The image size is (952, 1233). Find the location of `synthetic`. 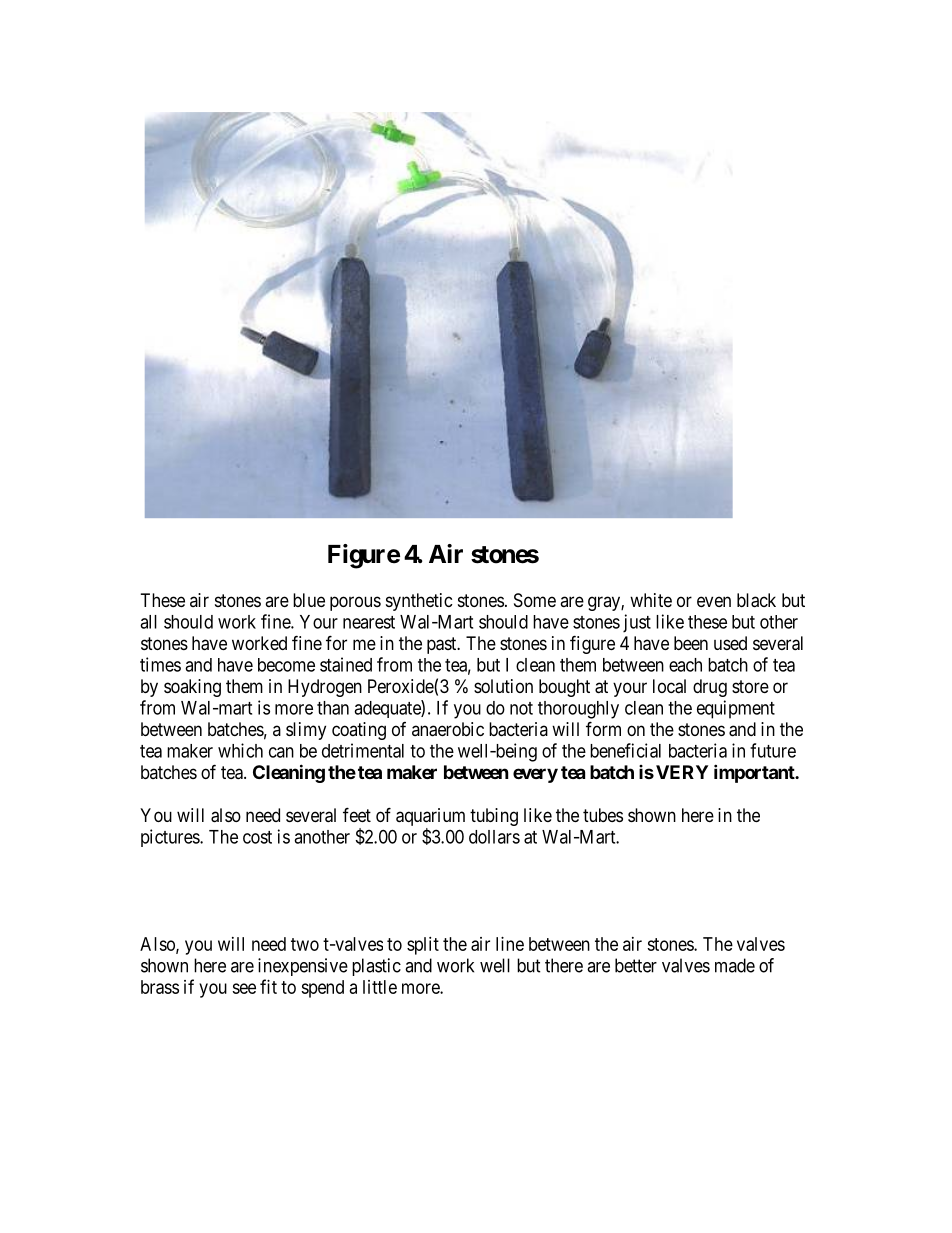

synthetic is located at coordinates (419, 602).
